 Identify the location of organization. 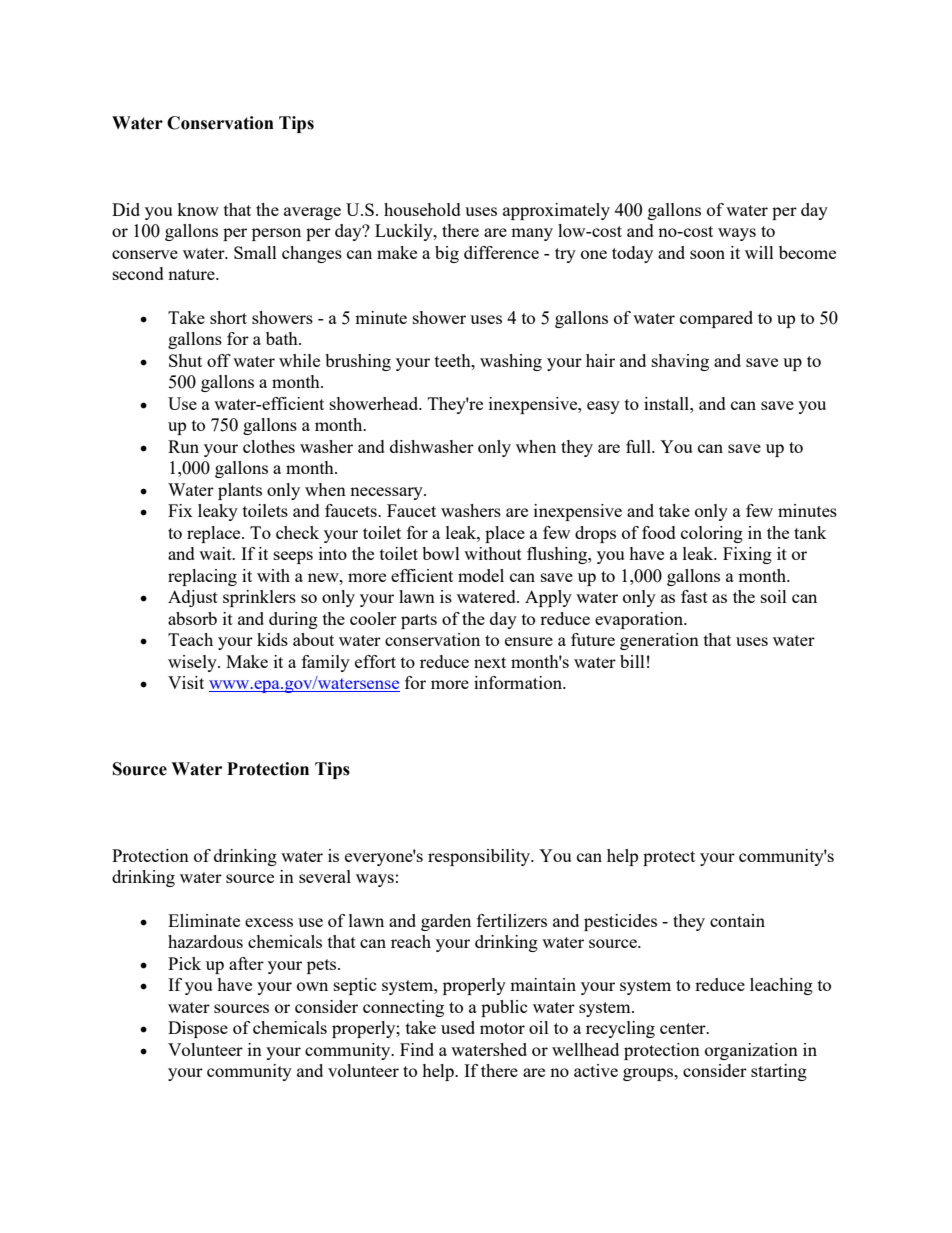
(751, 1051).
